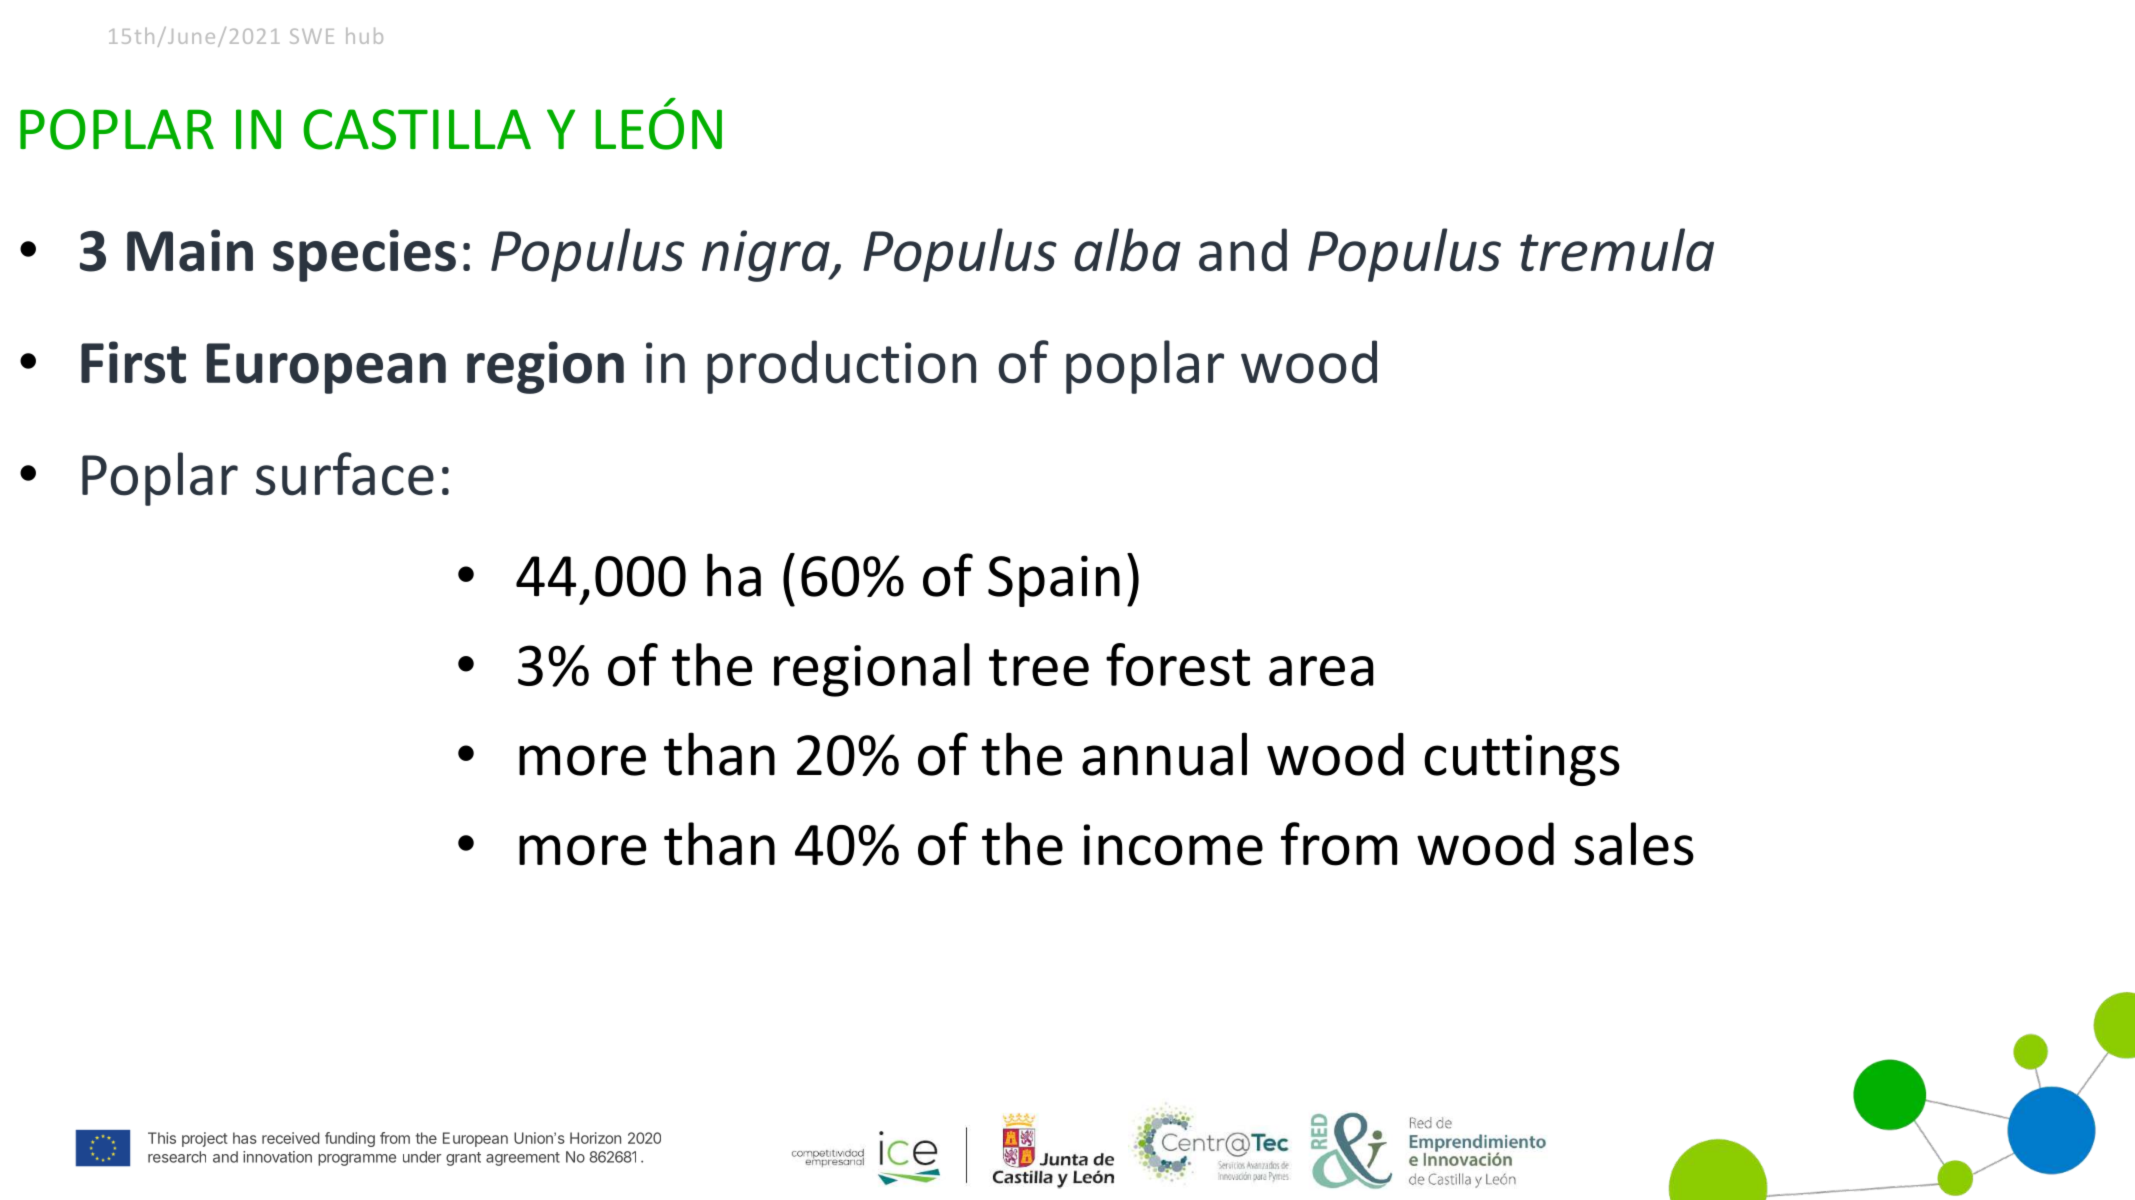  I want to click on surface, so click(345, 474).
